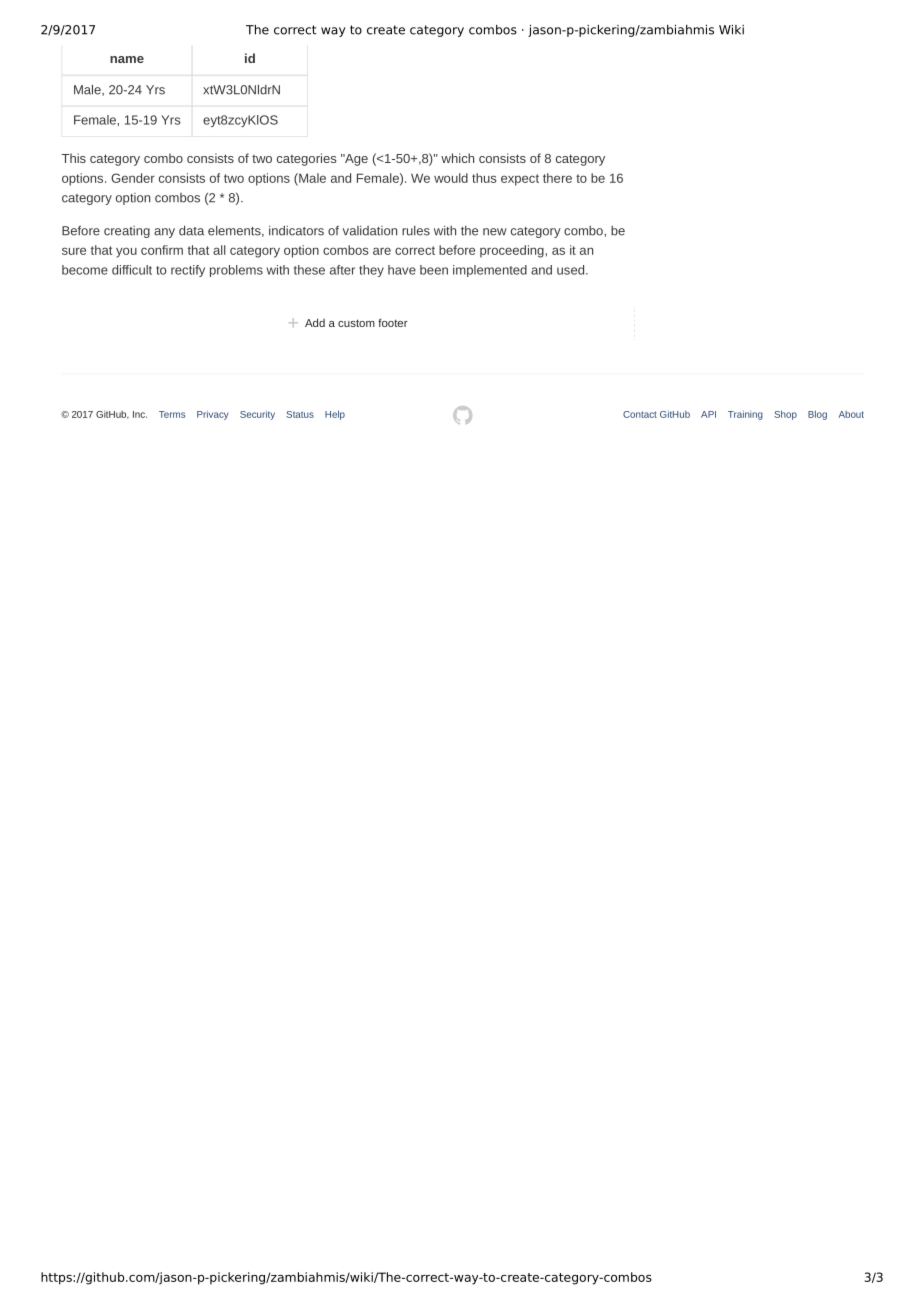  I want to click on new, so click(495, 232).
